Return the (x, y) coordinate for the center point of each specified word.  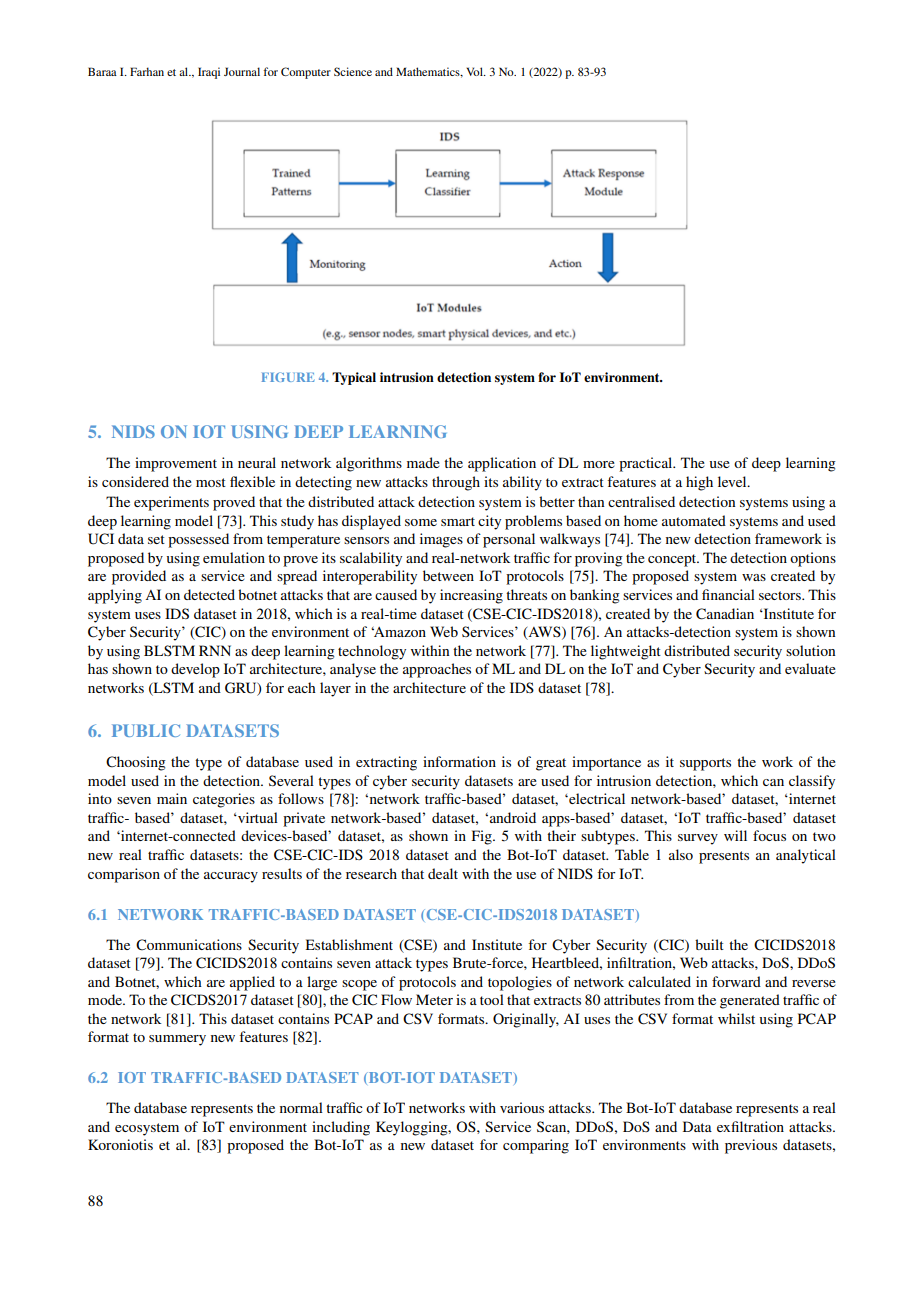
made (423, 462)
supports (705, 764)
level (733, 481)
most (211, 482)
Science (353, 71)
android (511, 817)
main (172, 798)
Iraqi (209, 73)
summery (177, 1040)
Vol (475, 71)
